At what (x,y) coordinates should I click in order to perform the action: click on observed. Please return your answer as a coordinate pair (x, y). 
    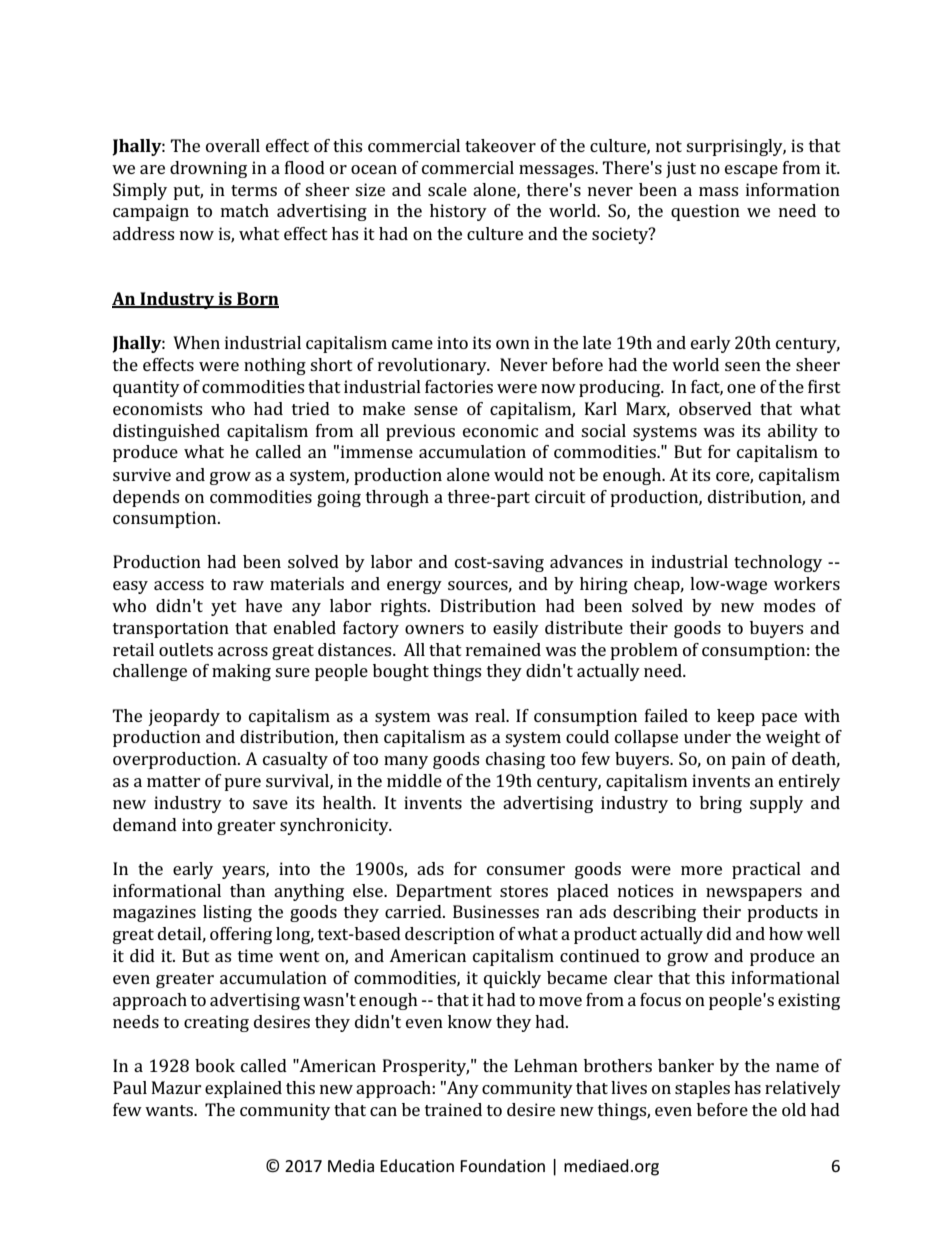
    Looking at the image, I should click on (715, 408).
